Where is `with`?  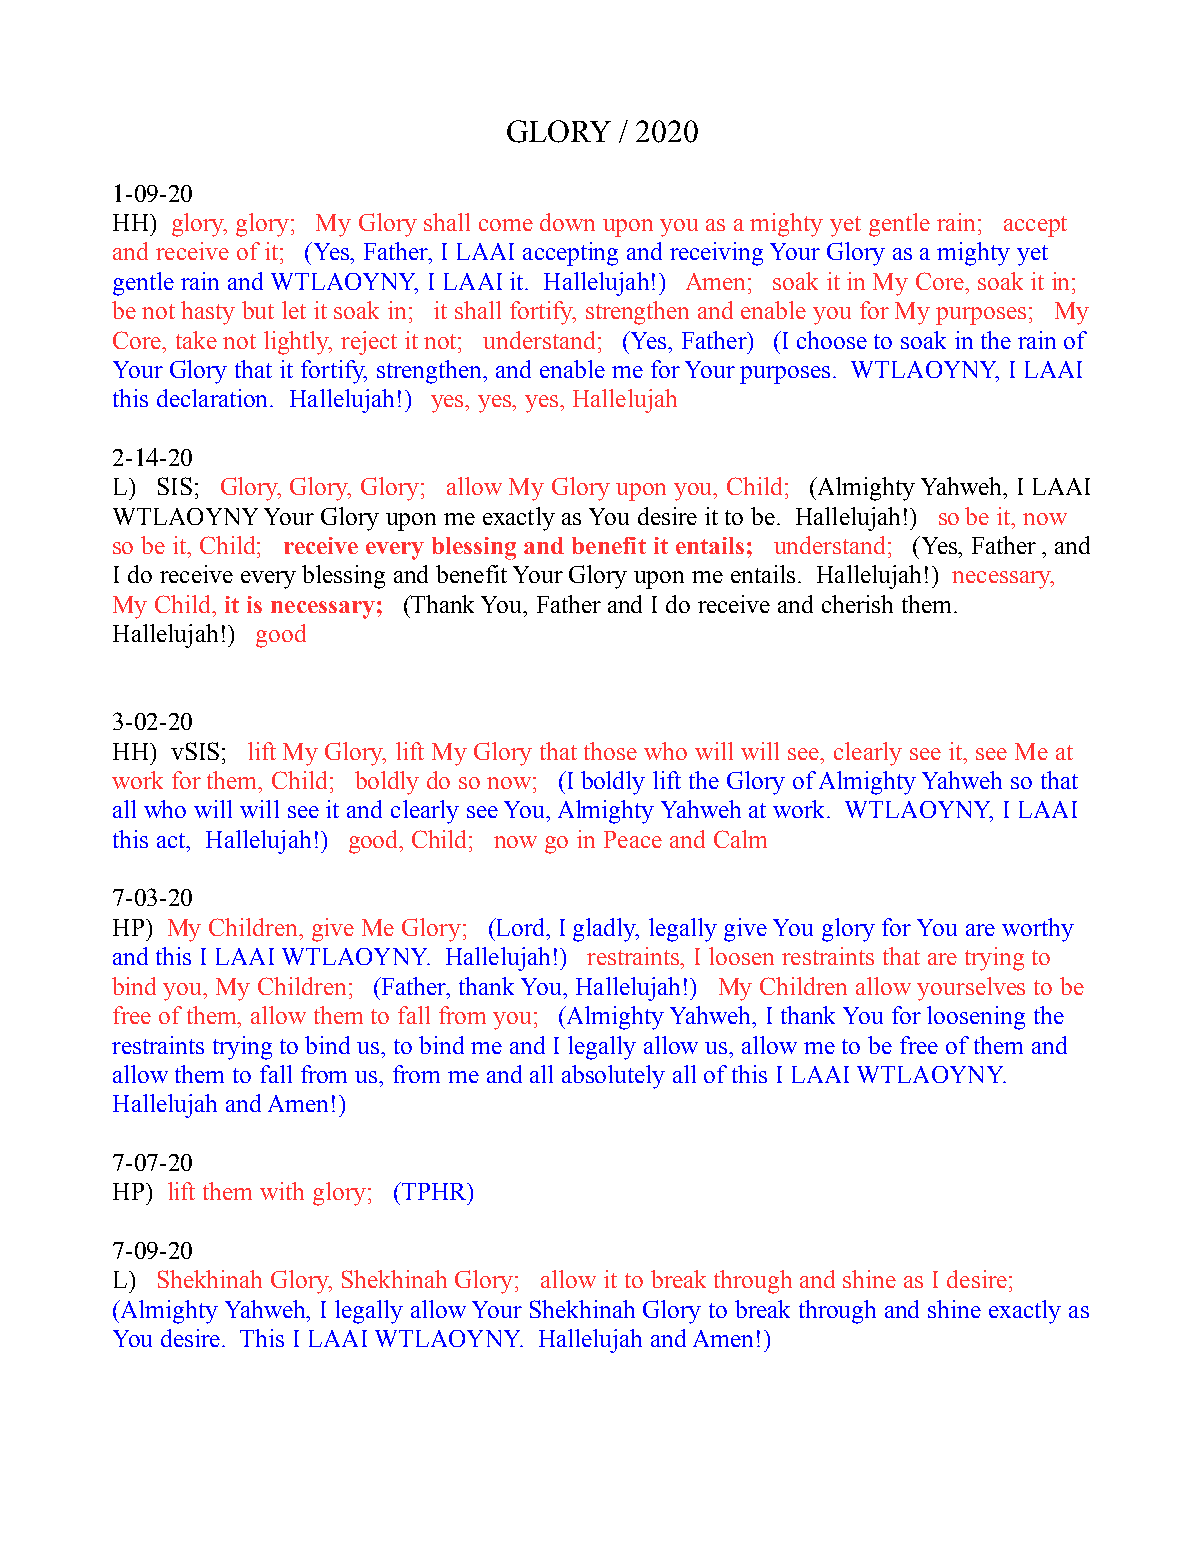
with is located at coordinates (282, 1191).
